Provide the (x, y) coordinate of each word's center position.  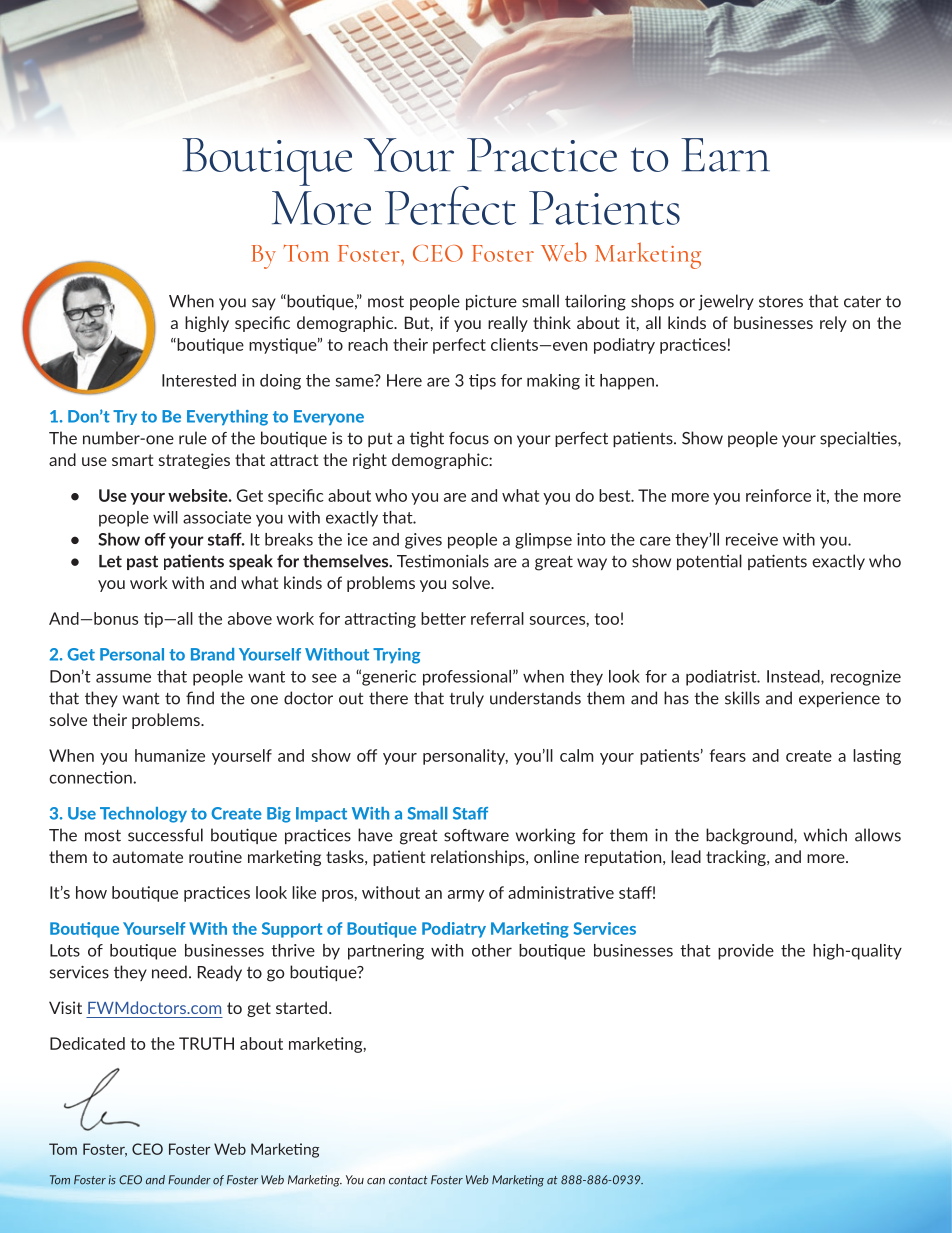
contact (408, 1180)
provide (746, 952)
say (264, 304)
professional (467, 678)
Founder (189, 1180)
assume (123, 678)
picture (491, 302)
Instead (794, 677)
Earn (725, 155)
